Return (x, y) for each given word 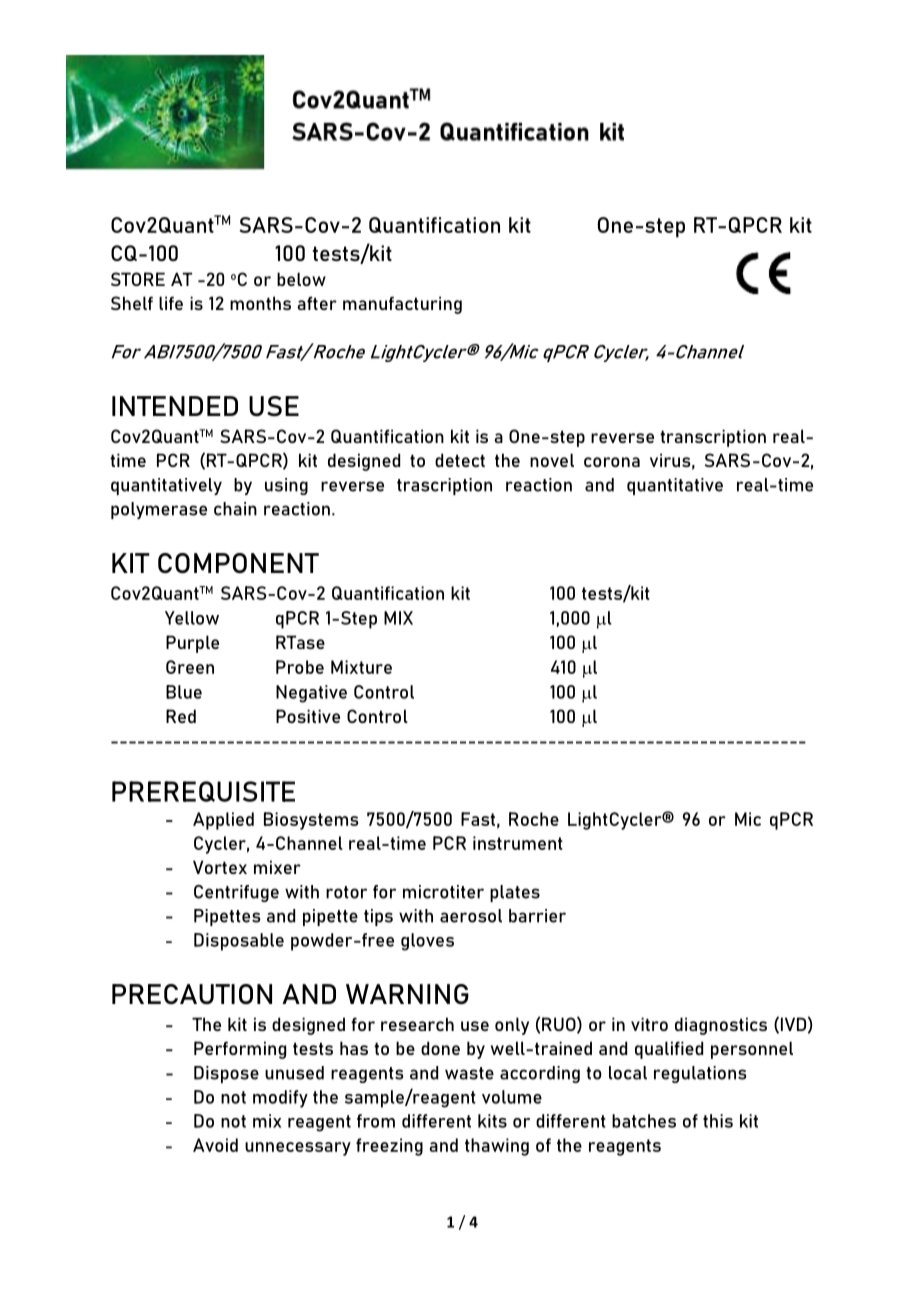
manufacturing (402, 305)
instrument (518, 843)
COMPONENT (238, 563)
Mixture (361, 667)
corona (612, 462)
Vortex (220, 867)
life (171, 303)
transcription (713, 438)
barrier (537, 916)
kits (492, 1121)
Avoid (215, 1145)
